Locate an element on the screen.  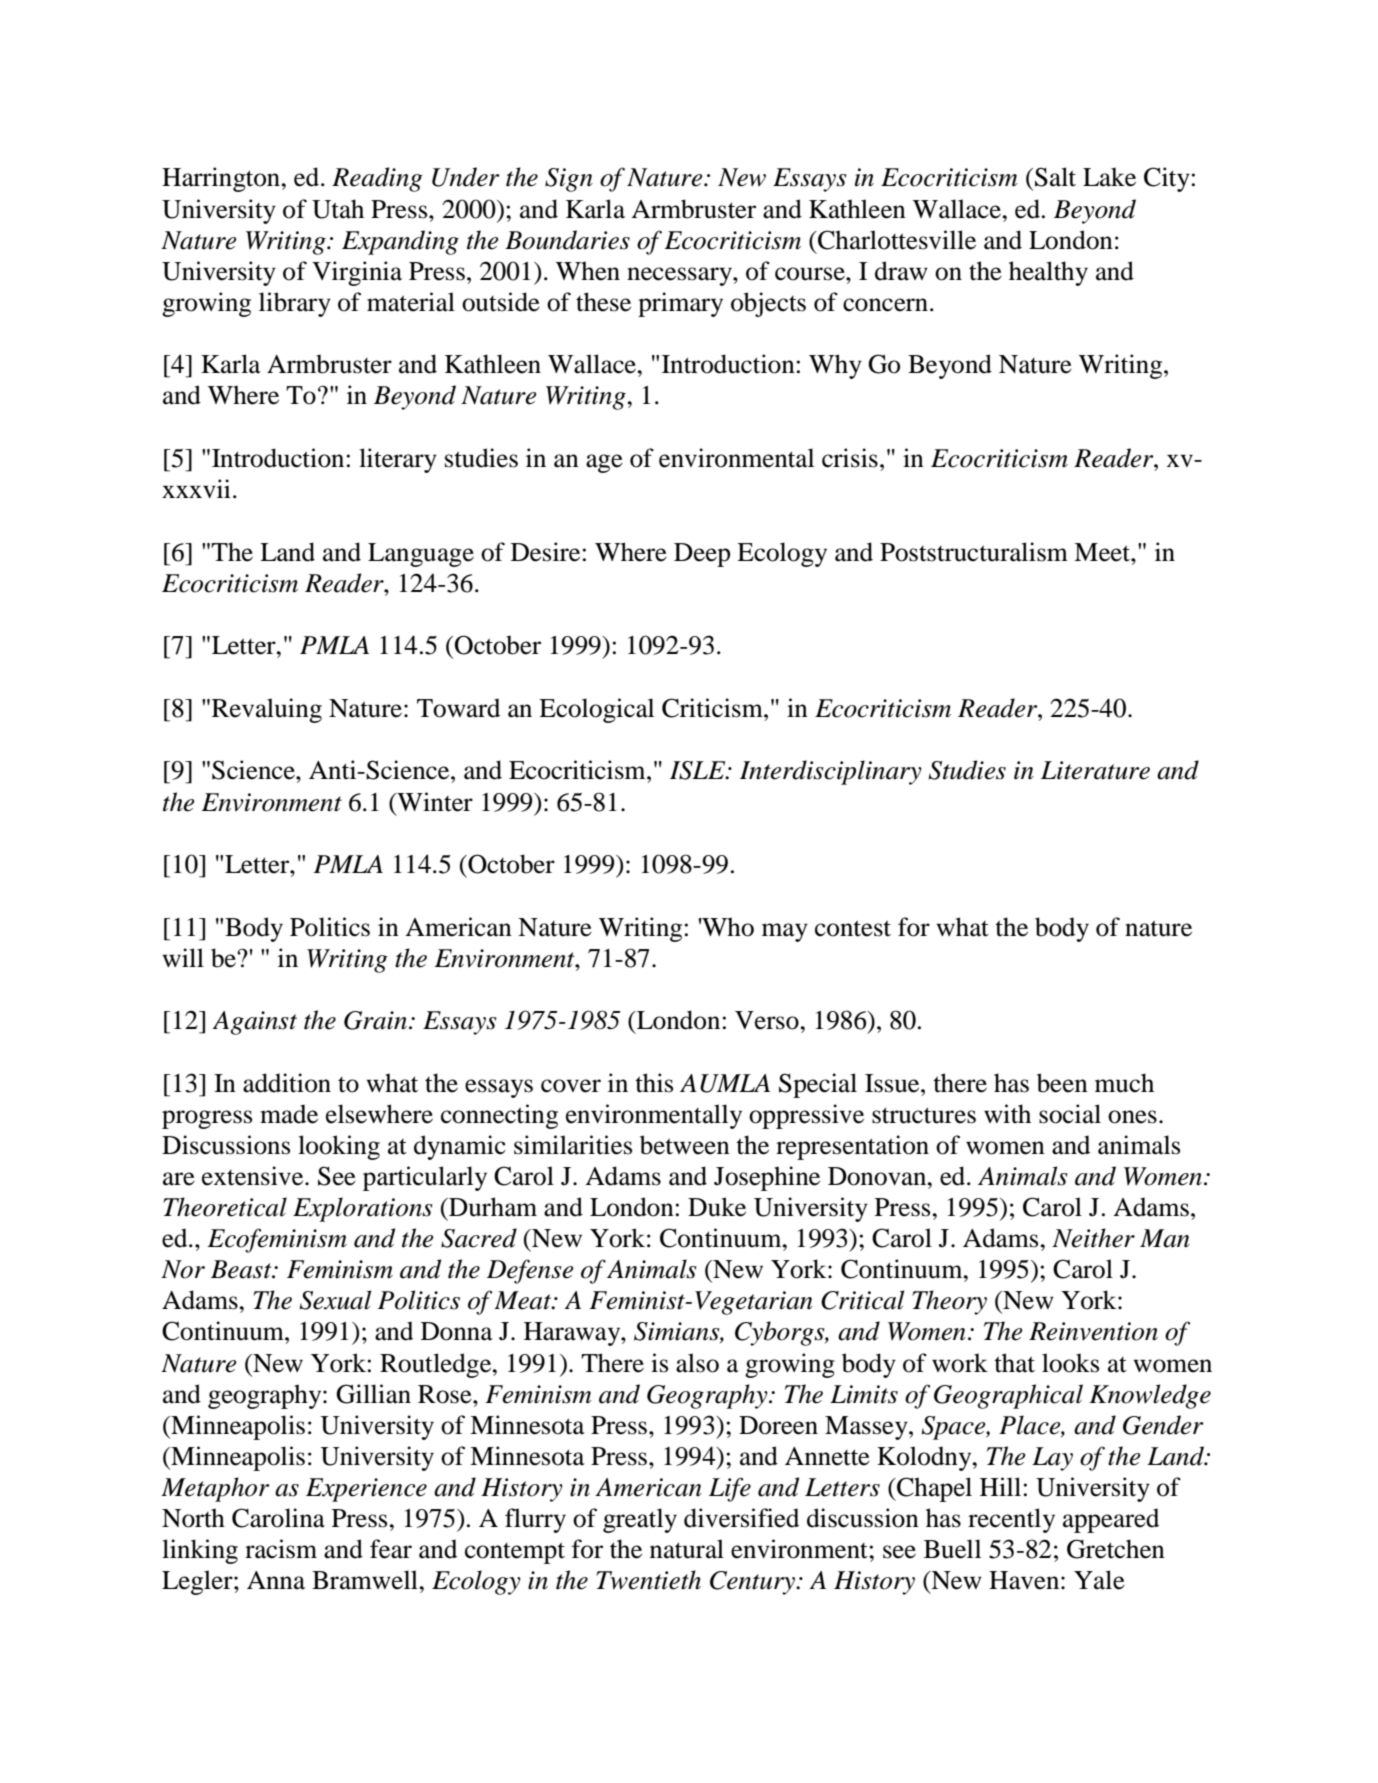
Literature is located at coordinates (1095, 770).
